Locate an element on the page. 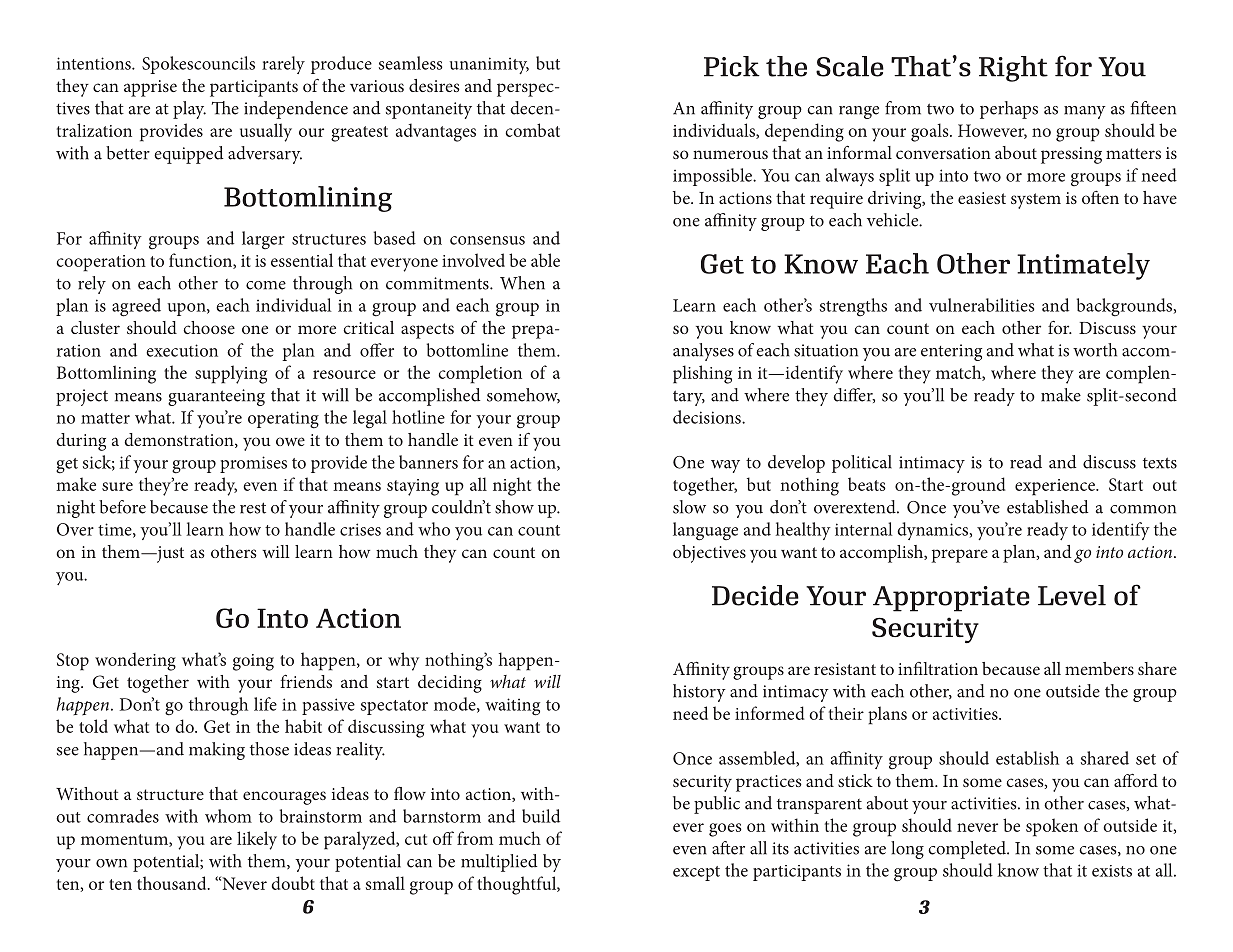 The width and height of the document is (1233, 952). promises is located at coordinates (253, 464).
